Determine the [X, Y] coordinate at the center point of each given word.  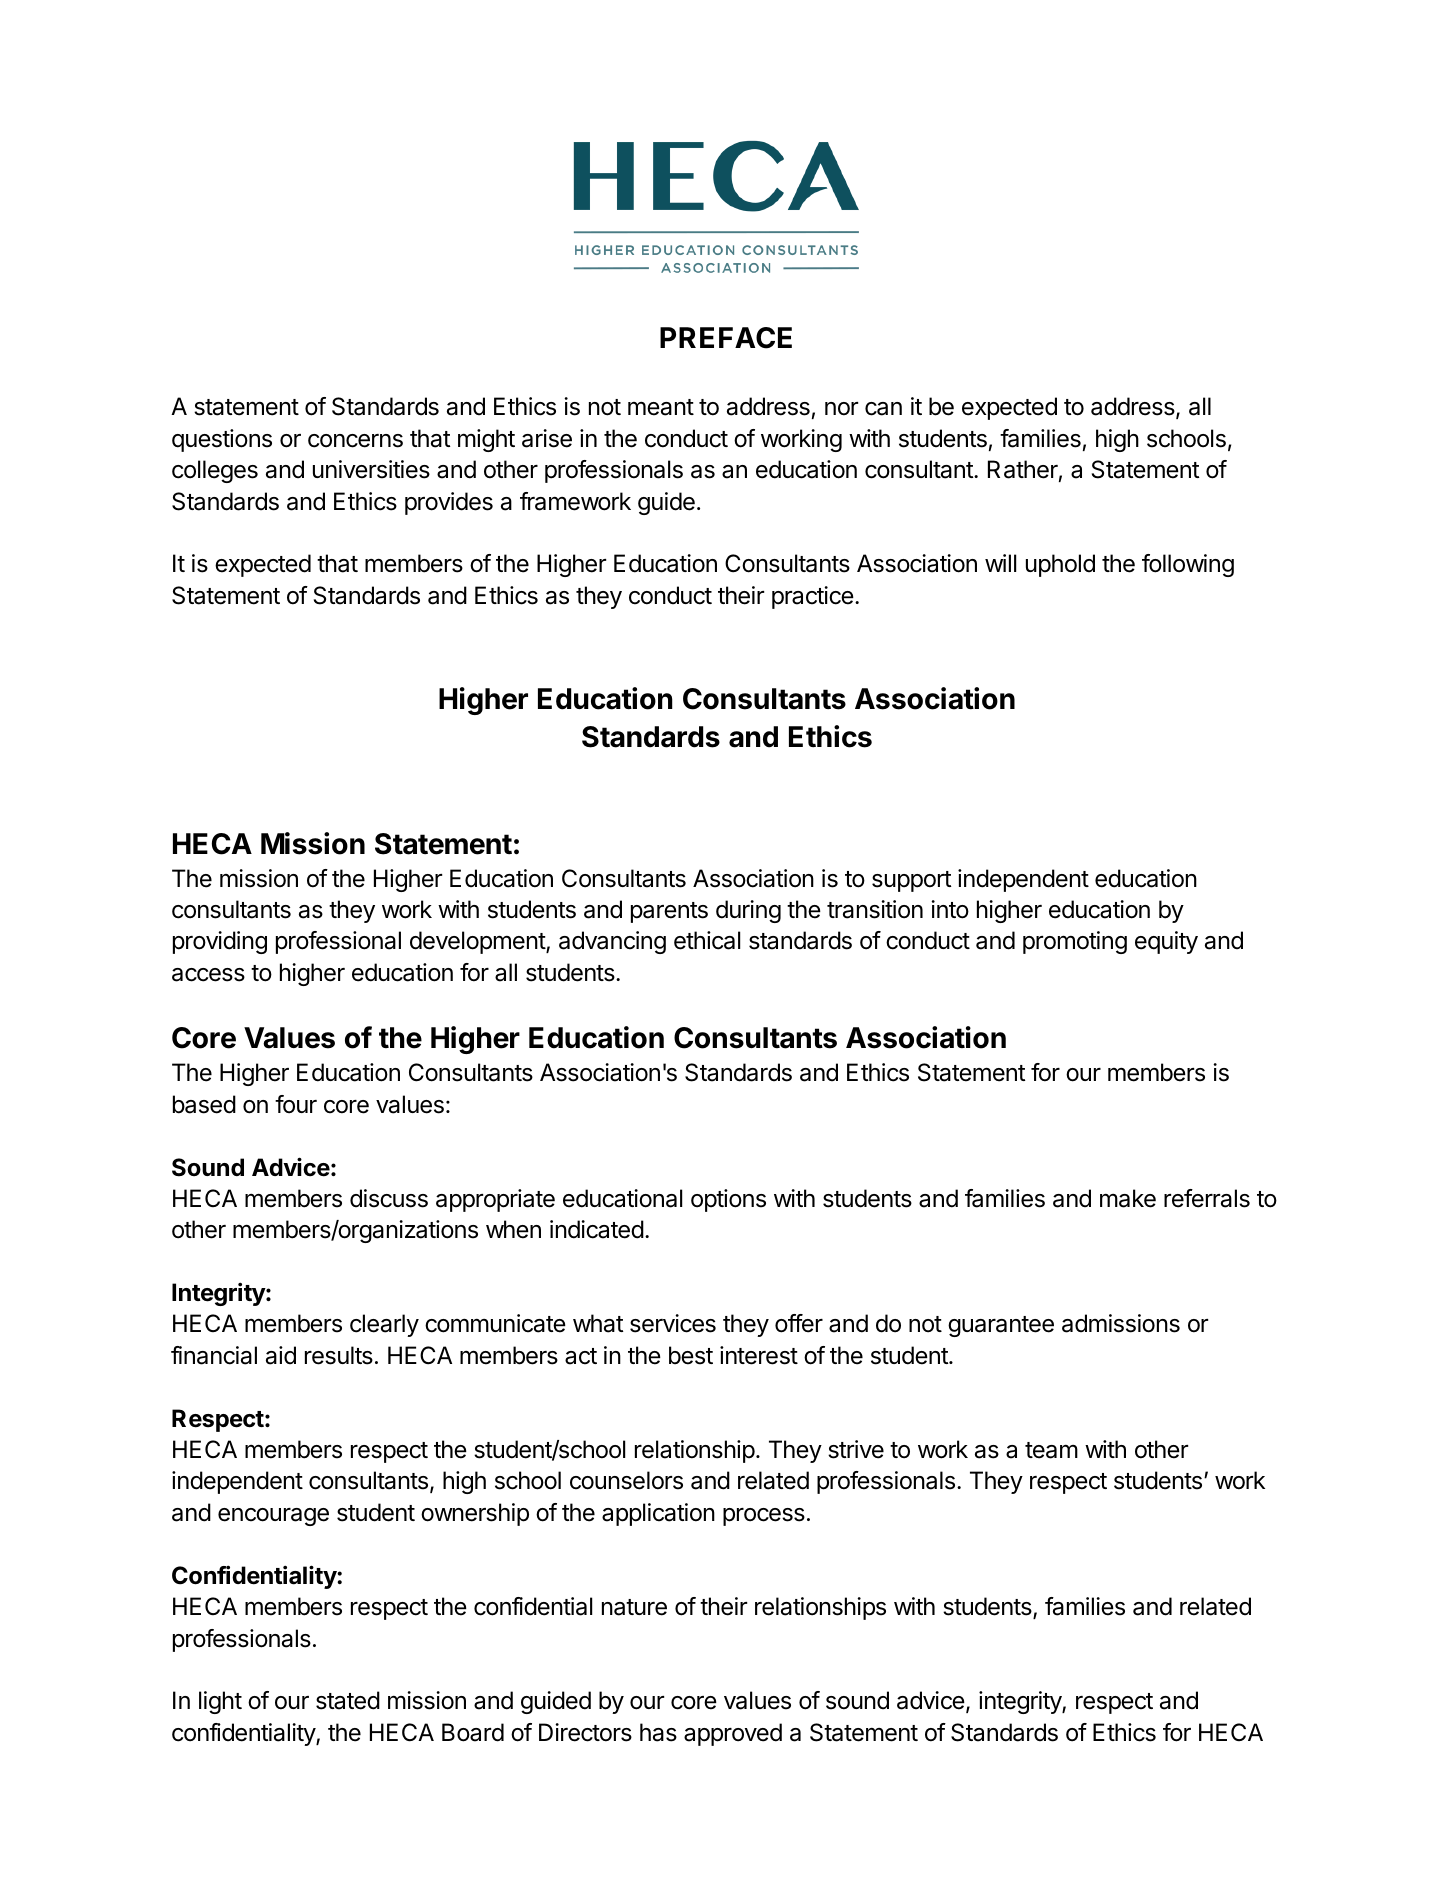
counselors [626, 1480]
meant [661, 407]
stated [348, 1700]
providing [220, 942]
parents [669, 912]
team [1051, 1450]
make [1128, 1198]
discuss [389, 1198]
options [728, 1200]
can [883, 409]
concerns [355, 441]
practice [813, 597]
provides [449, 503]
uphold [1060, 565]
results [339, 1355]
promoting [1075, 942]
